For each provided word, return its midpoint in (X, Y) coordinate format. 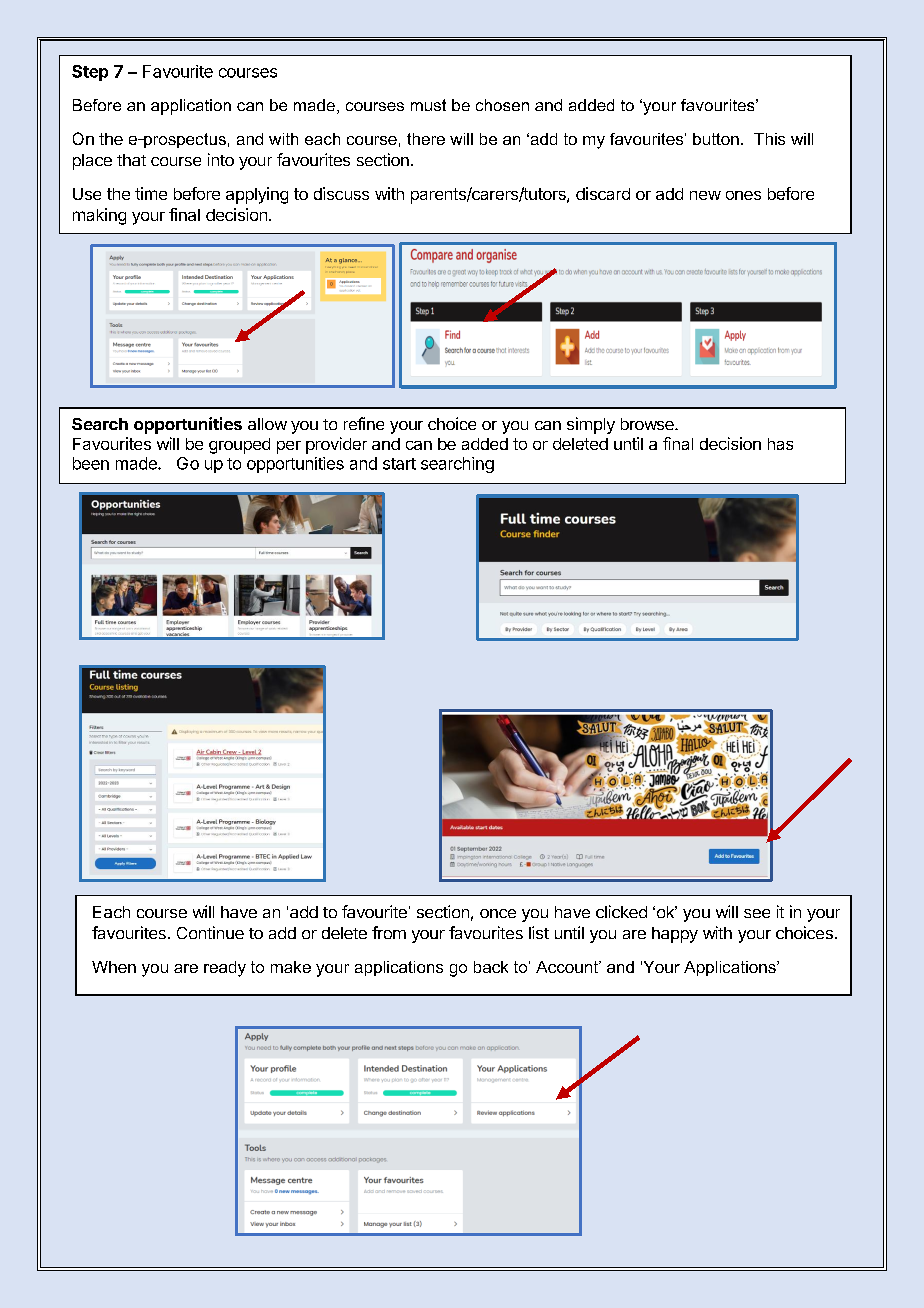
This (769, 139)
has (780, 444)
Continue (210, 932)
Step (90, 73)
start (399, 464)
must (428, 105)
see (757, 913)
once (498, 913)
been (91, 463)
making (99, 216)
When (114, 967)
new (705, 195)
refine (364, 423)
